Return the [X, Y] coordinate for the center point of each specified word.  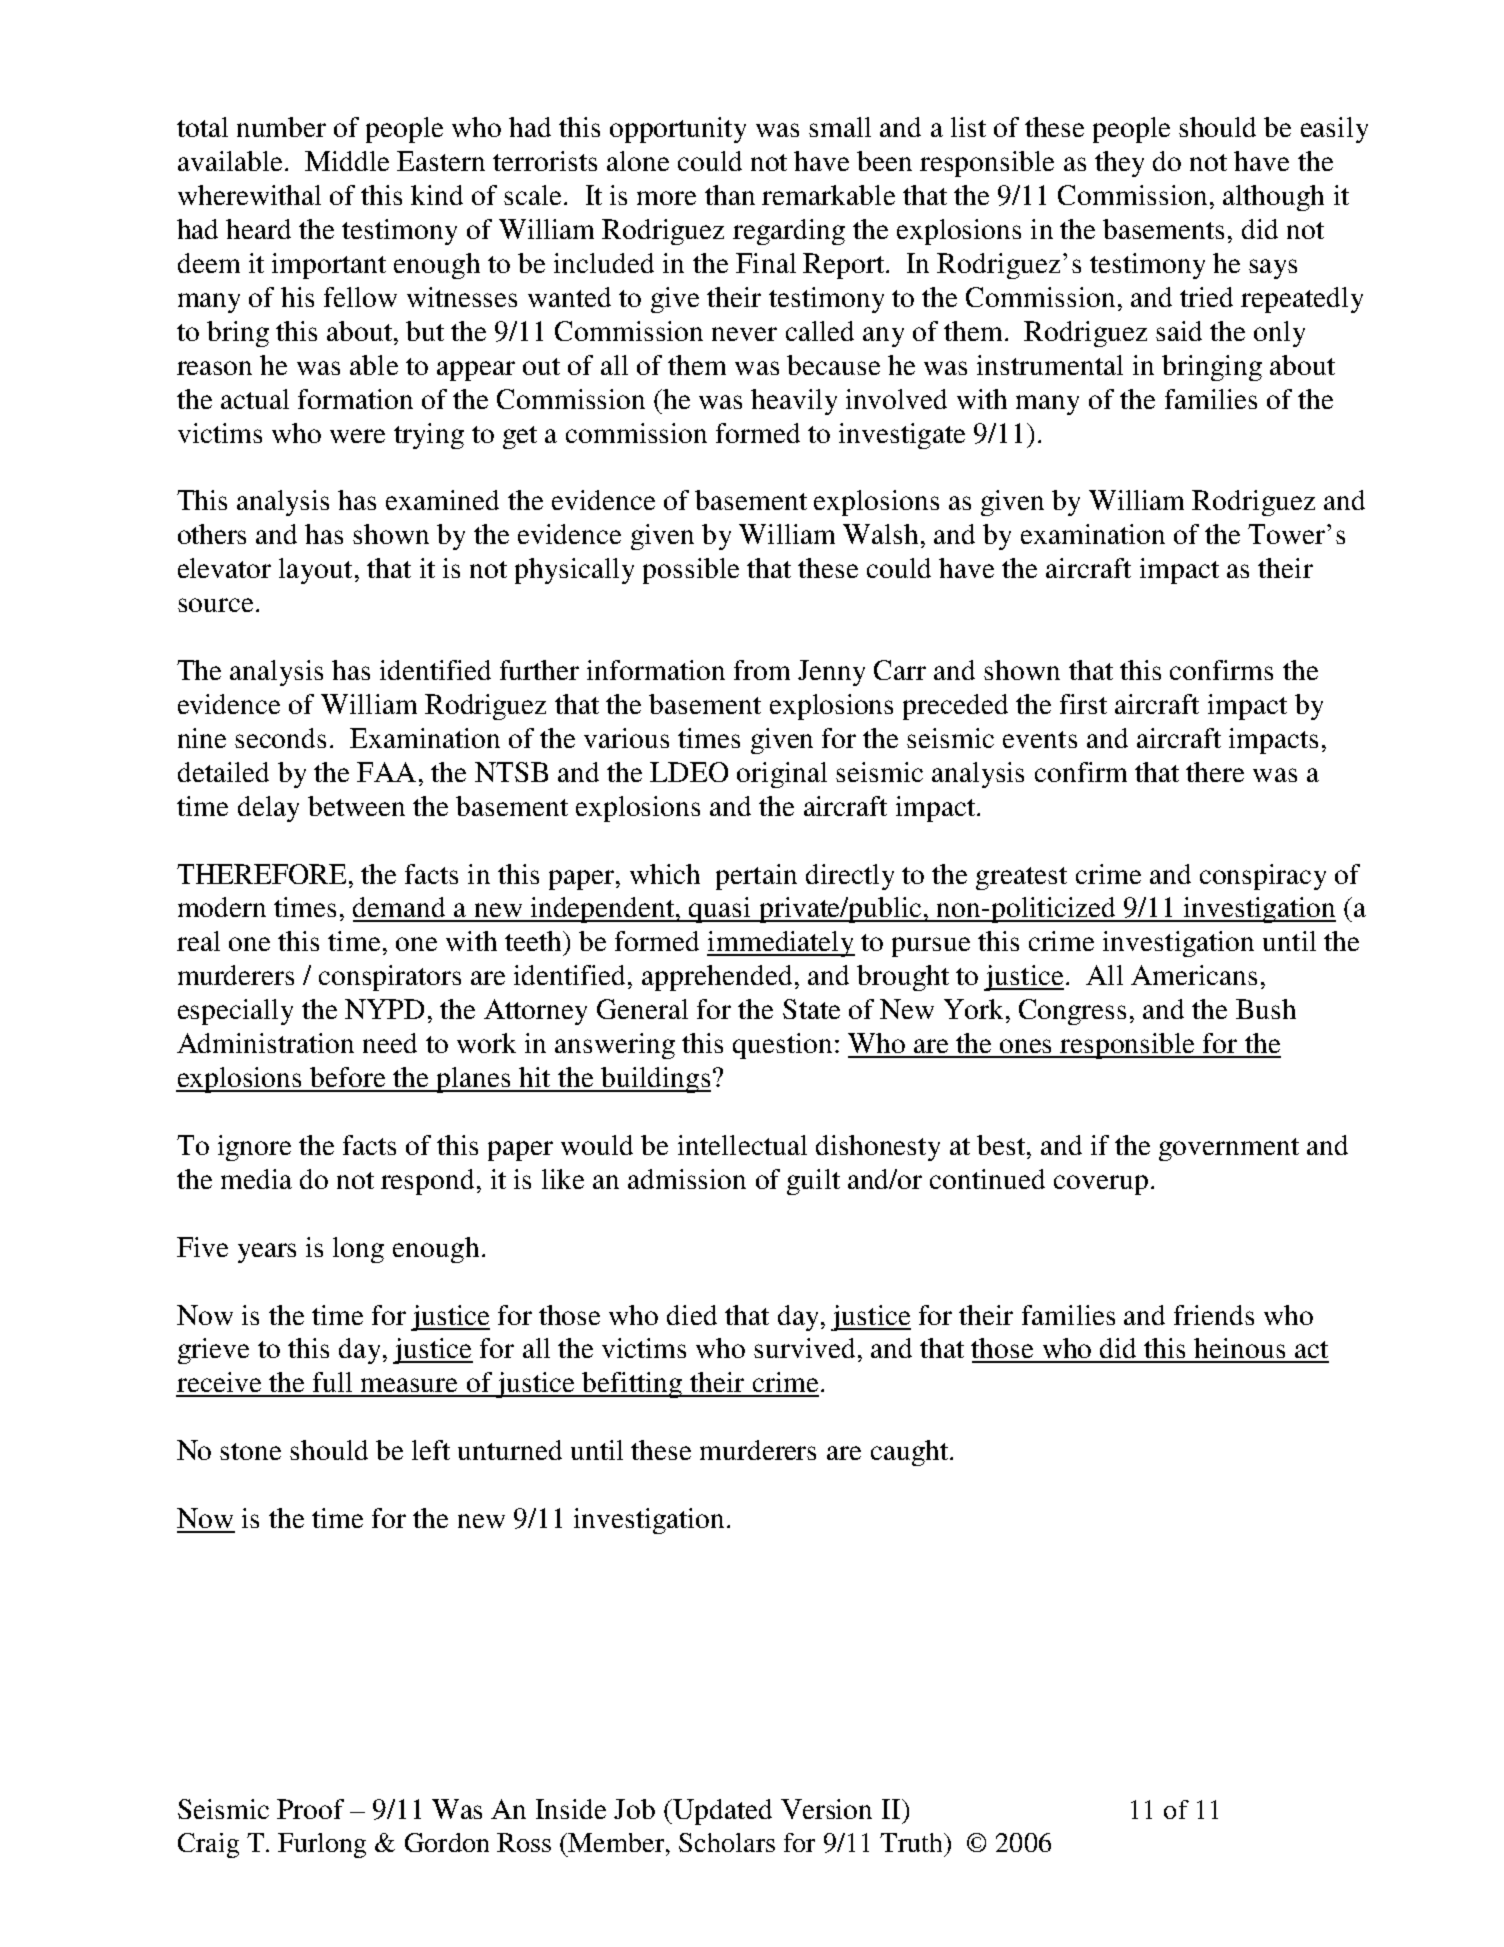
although [1273, 198]
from [762, 670]
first [1083, 704]
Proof [310, 1809]
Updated [721, 1812]
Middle [347, 161]
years [267, 1253]
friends [1214, 1315]
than [730, 195]
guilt [813, 1182]
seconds [280, 738]
